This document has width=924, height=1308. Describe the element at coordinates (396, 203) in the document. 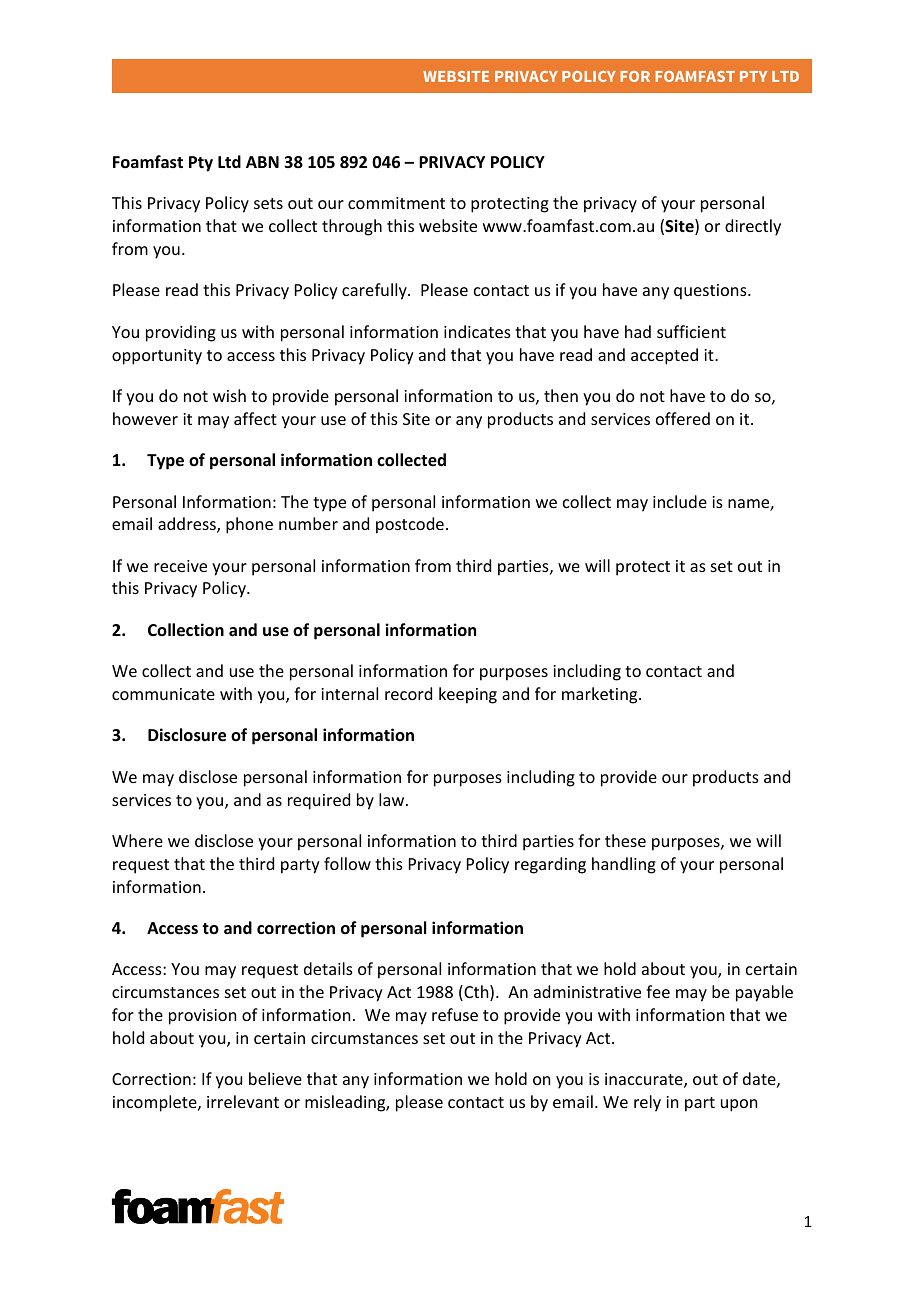

I see `commitment` at that location.
